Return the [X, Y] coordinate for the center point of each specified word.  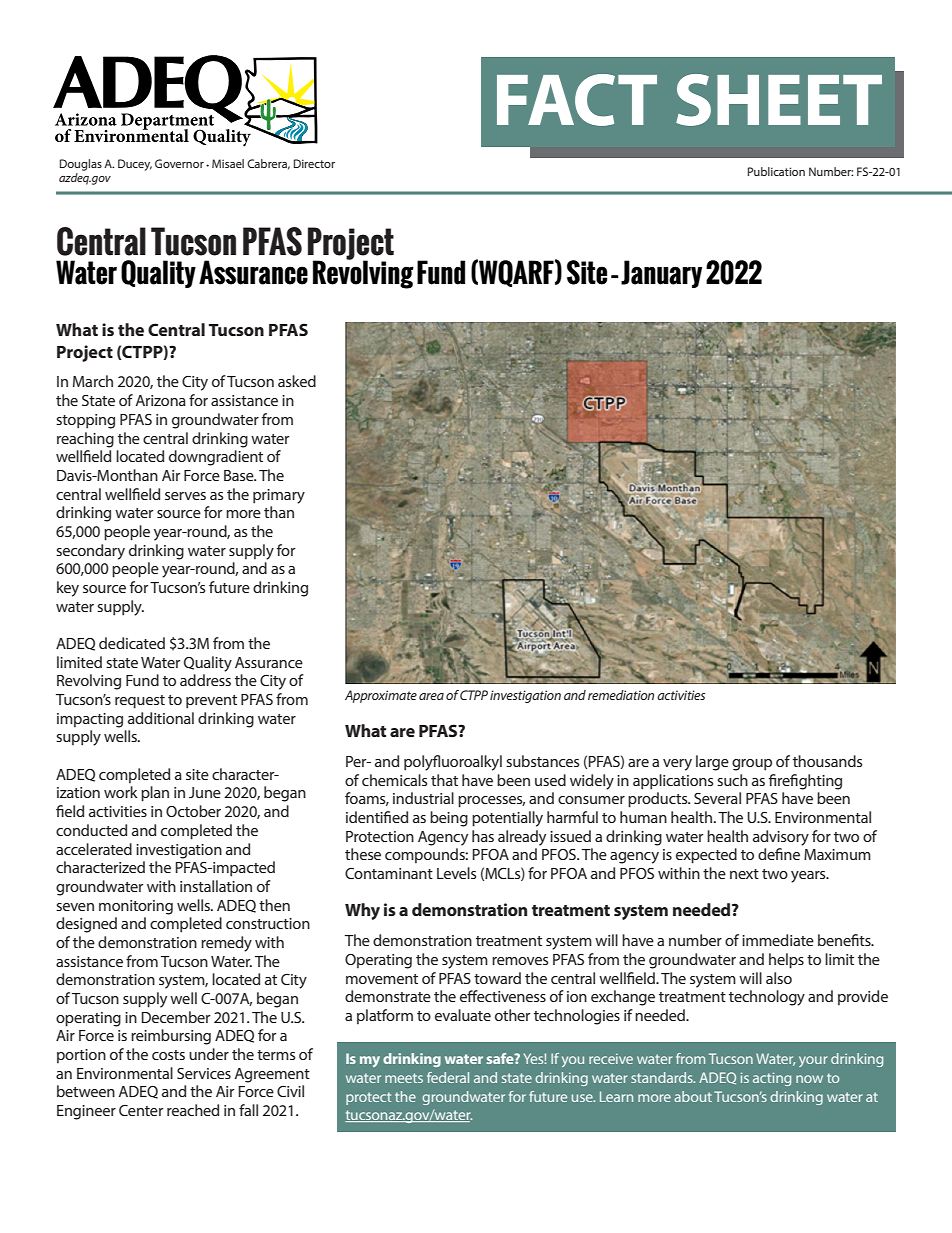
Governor [179, 163]
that [444, 780]
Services [204, 1073]
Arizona [161, 400]
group [752, 765]
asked [297, 381]
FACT [577, 100]
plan [155, 794]
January [661, 274]
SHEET [779, 100]
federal [448, 1077]
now [809, 1079]
